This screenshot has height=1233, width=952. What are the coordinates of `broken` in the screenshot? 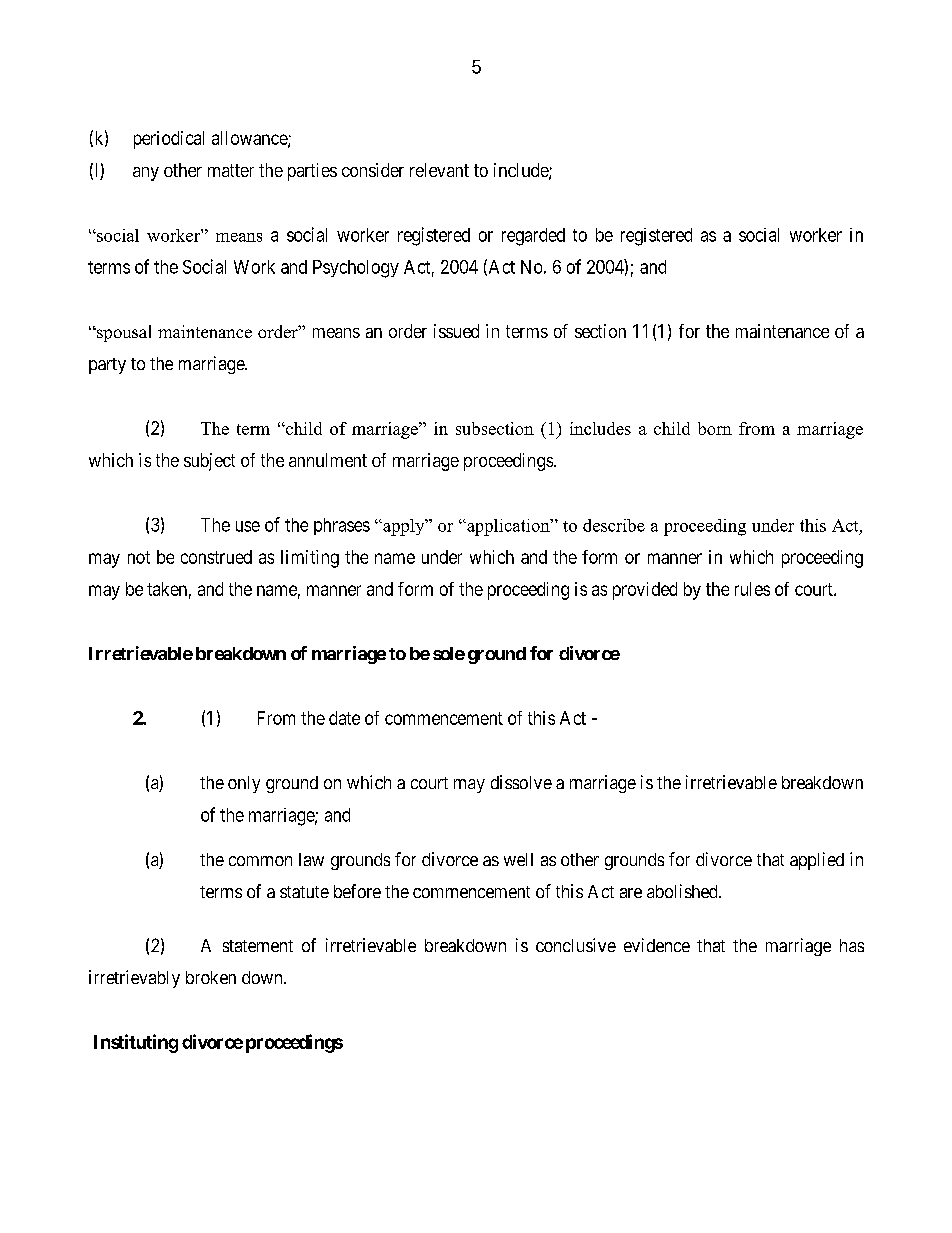 It's located at (211, 977).
